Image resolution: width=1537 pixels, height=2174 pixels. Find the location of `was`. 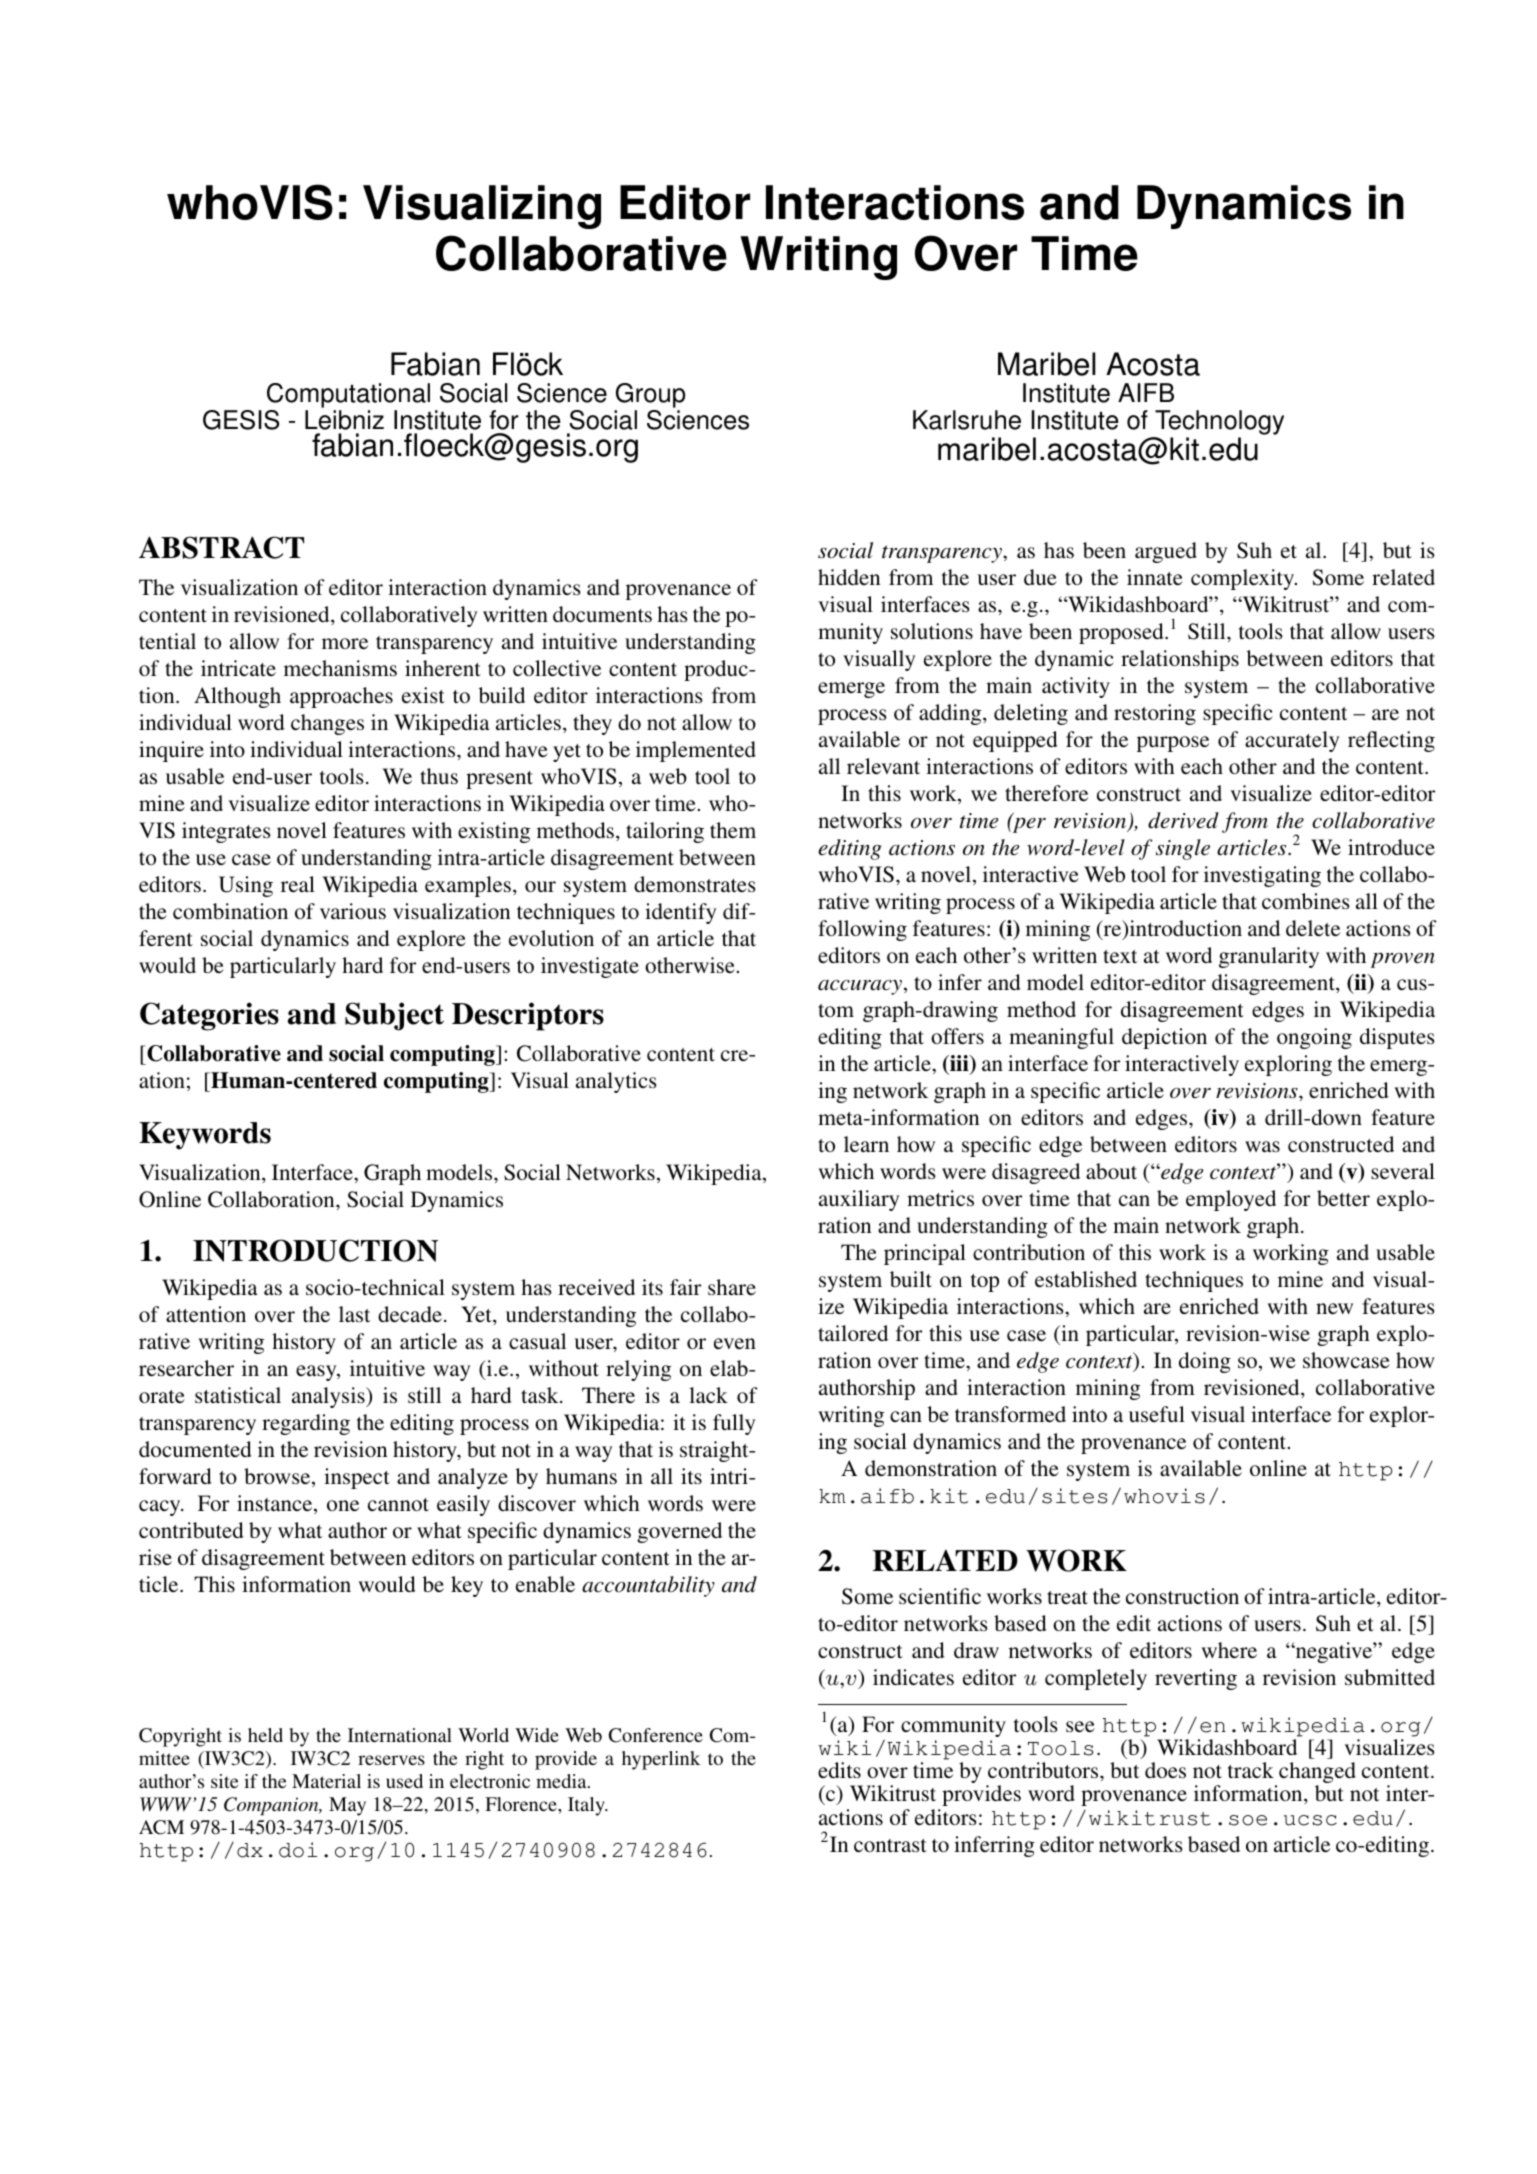

was is located at coordinates (1262, 1146).
